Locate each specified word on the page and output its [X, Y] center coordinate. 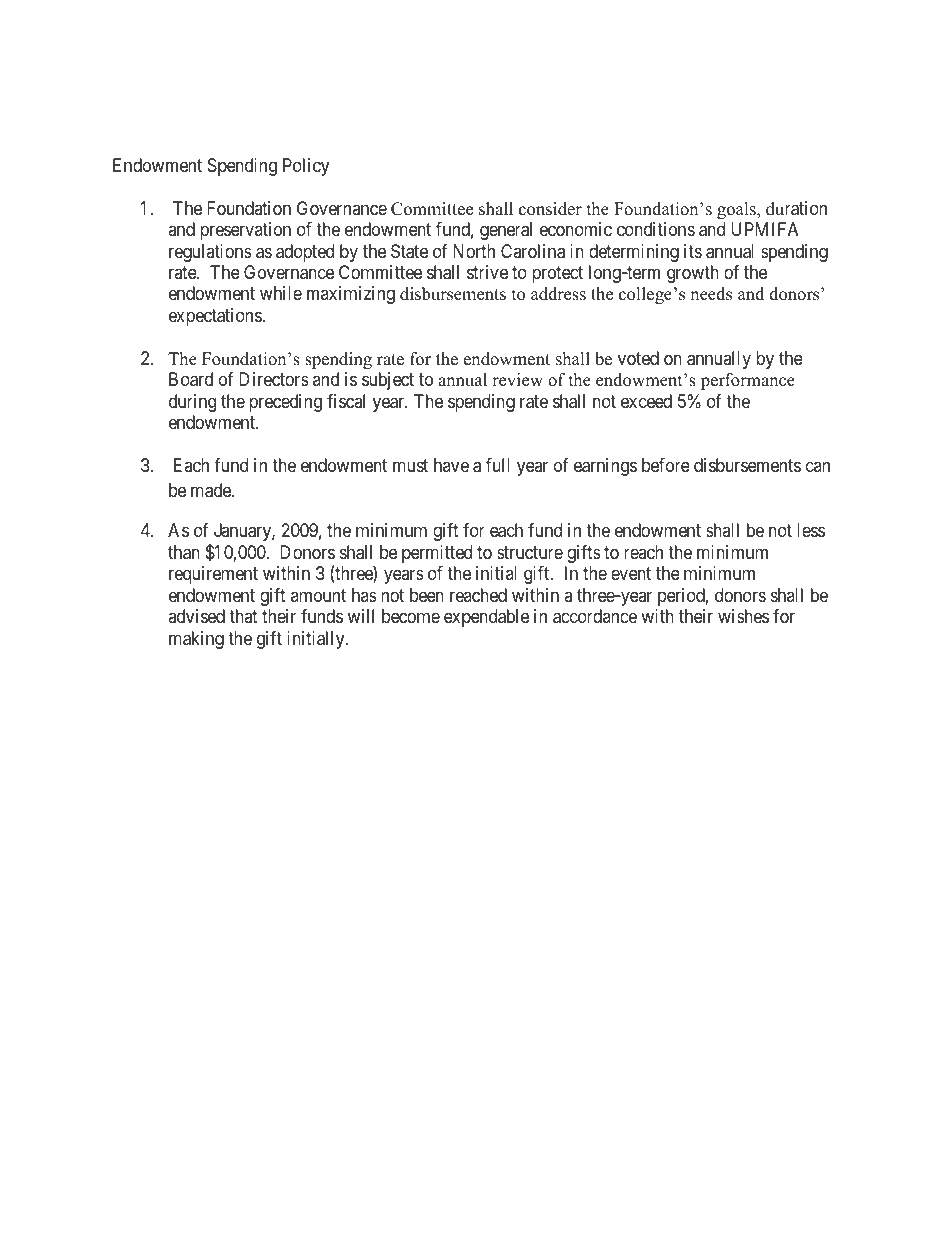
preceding [285, 403]
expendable [486, 618]
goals [737, 210]
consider [550, 209]
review [517, 380]
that [243, 616]
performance [748, 381]
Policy [306, 167]
